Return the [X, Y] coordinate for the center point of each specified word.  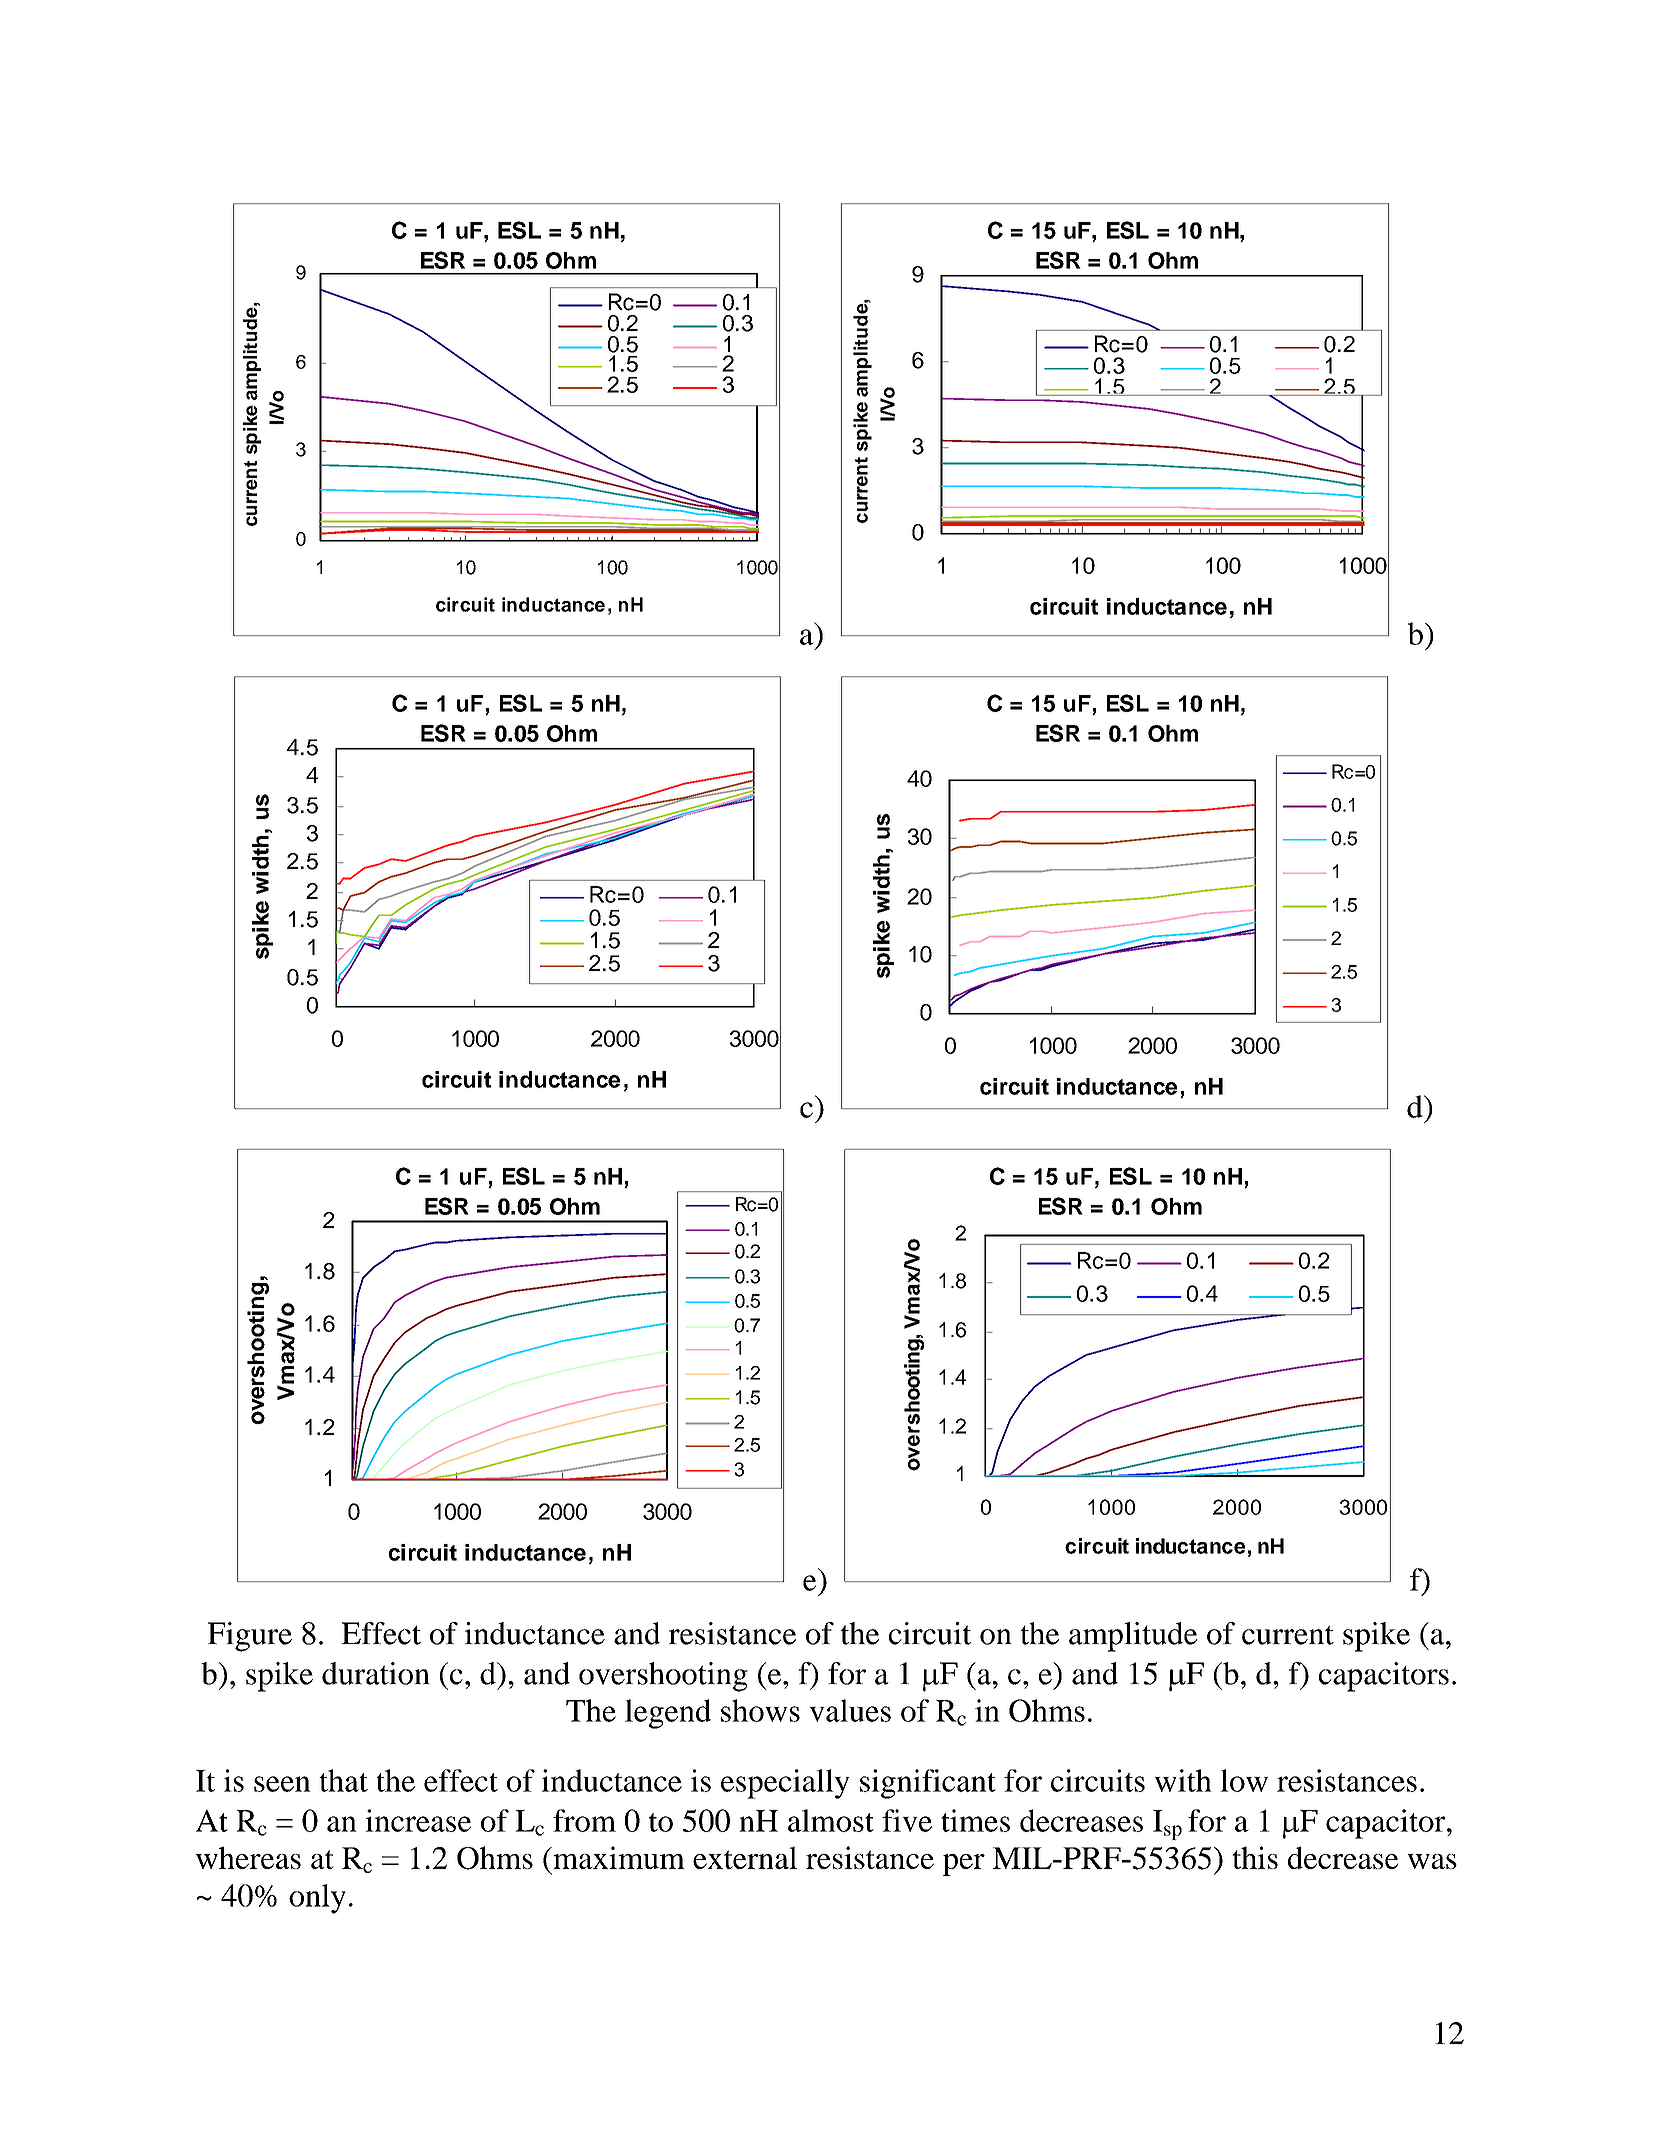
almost [831, 1820]
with [1183, 1780]
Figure [250, 1637]
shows [760, 1710]
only [317, 1899]
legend [668, 1714]
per [964, 1865]
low [1244, 1780]
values [850, 1710]
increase [418, 1820]
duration [376, 1673]
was [1432, 1861]
